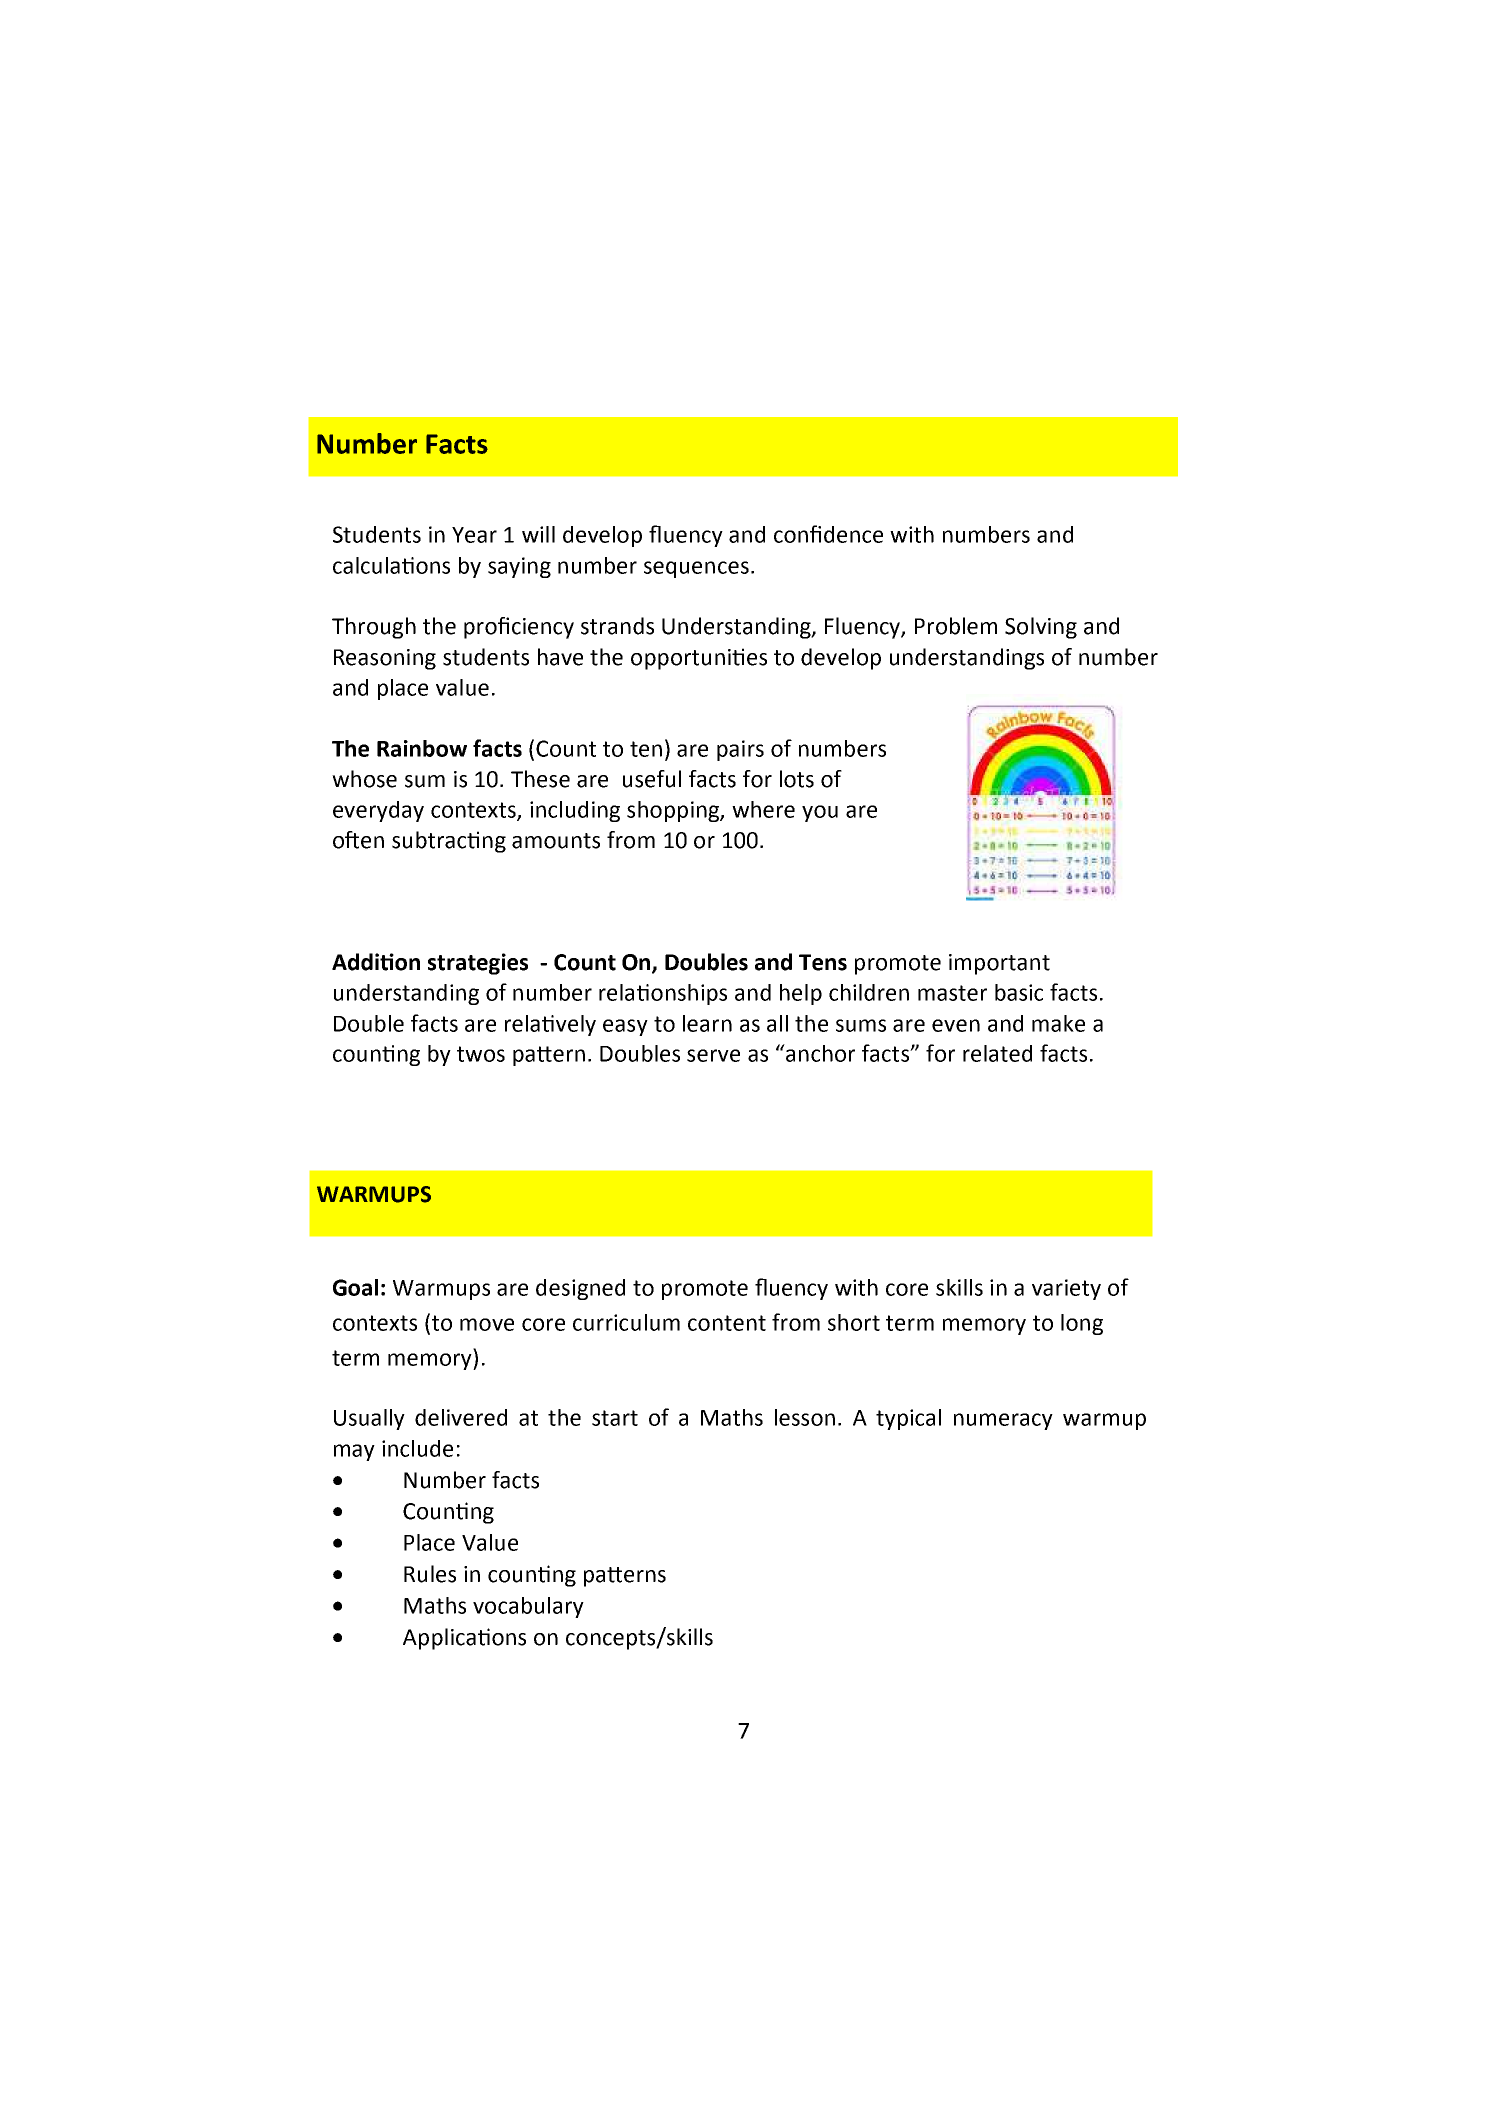 The height and width of the screenshot is (2106, 1488). I want to click on Rules, so click(430, 1574).
